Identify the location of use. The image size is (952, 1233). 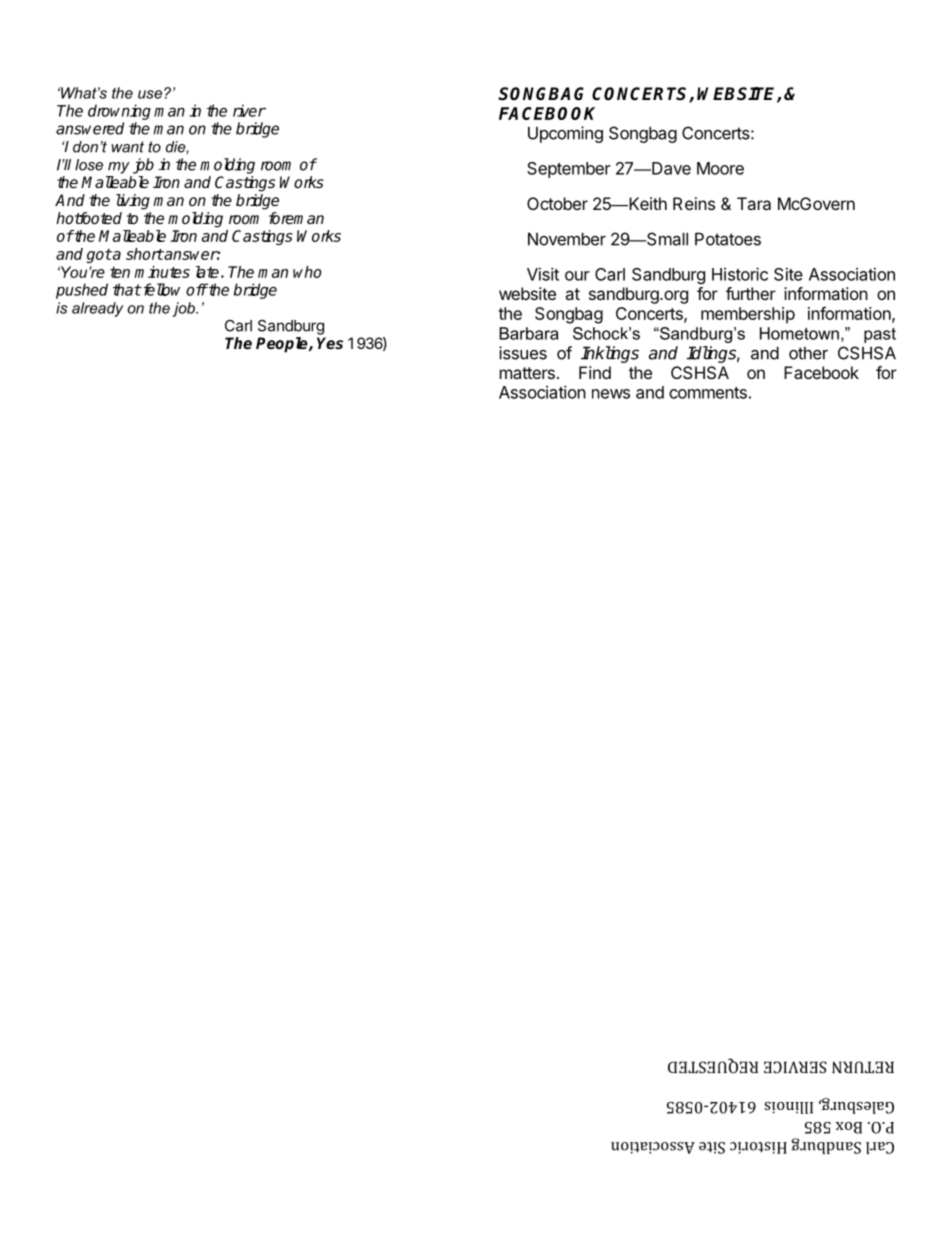
(150, 94).
